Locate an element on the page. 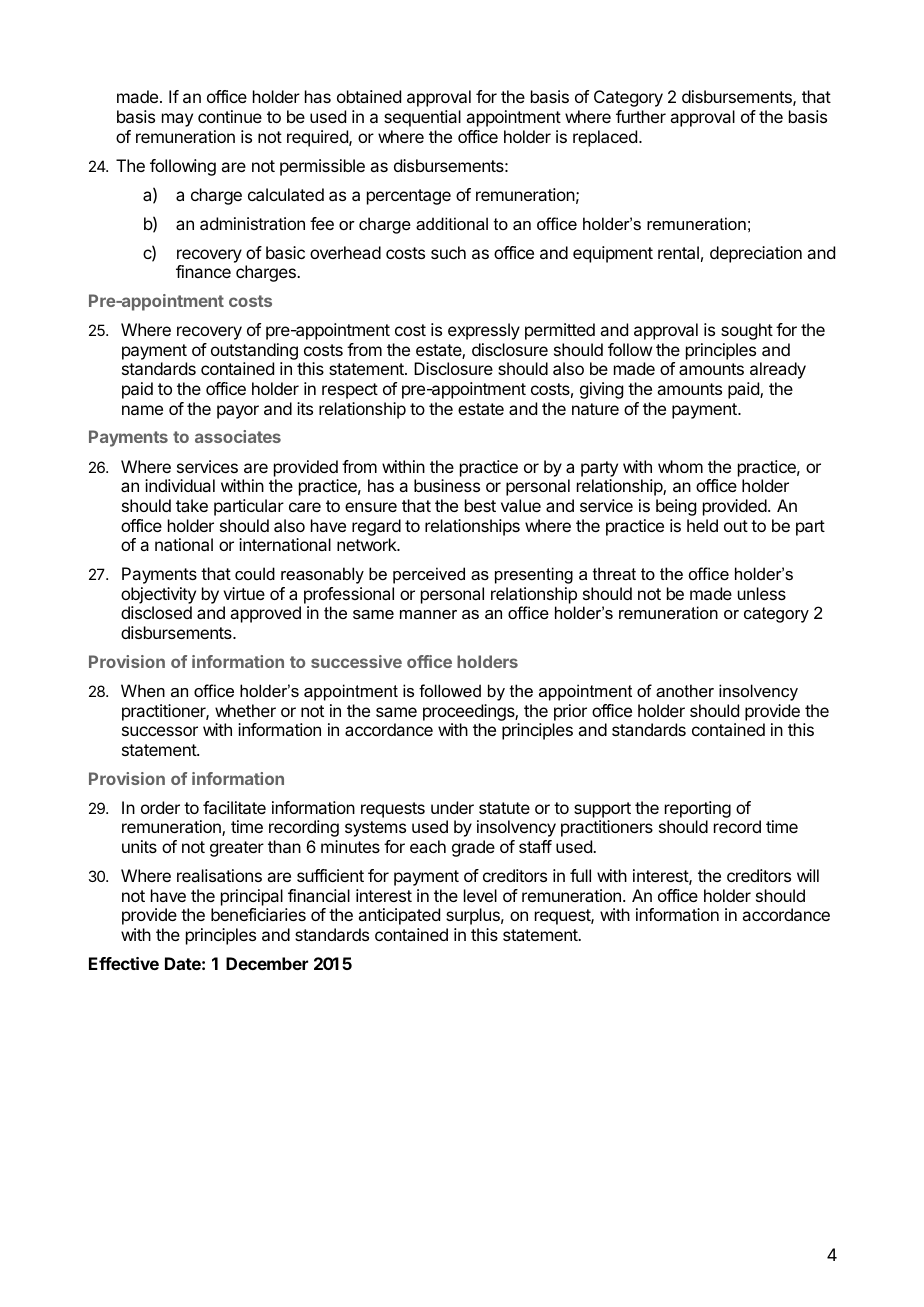 The image size is (924, 1307). depreciation is located at coordinates (756, 254).
